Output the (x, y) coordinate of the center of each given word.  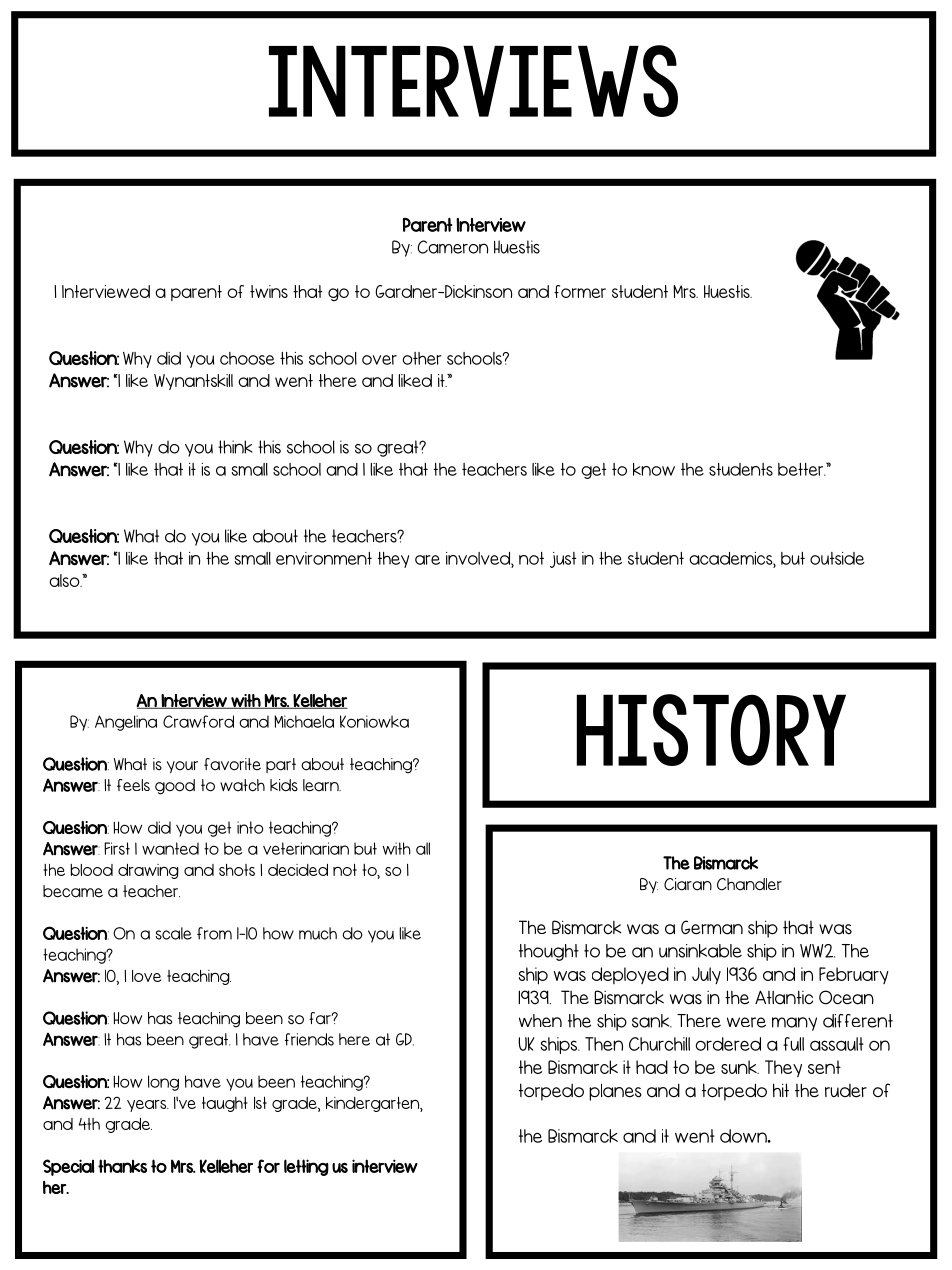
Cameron (452, 247)
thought (549, 952)
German (712, 927)
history (711, 730)
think (235, 447)
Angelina (126, 723)
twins (269, 291)
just (563, 560)
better (802, 469)
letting (306, 1167)
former (580, 291)
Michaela (304, 721)
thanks (122, 1166)
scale (174, 933)
